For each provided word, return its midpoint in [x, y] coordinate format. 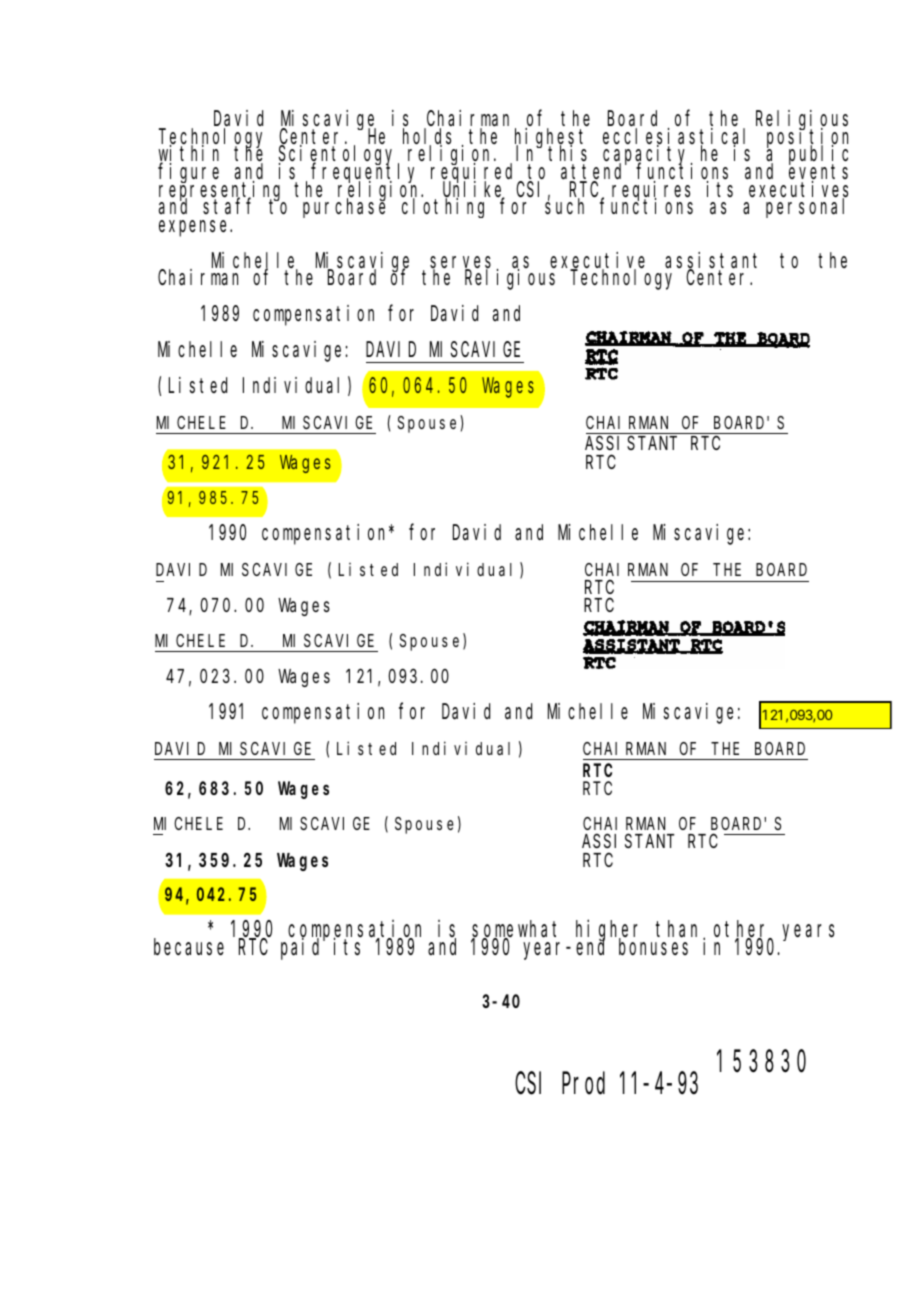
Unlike [474, 190]
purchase [344, 208]
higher [610, 932]
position [807, 138]
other [743, 931]
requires [651, 192]
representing [222, 191]
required [474, 174]
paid [303, 949]
